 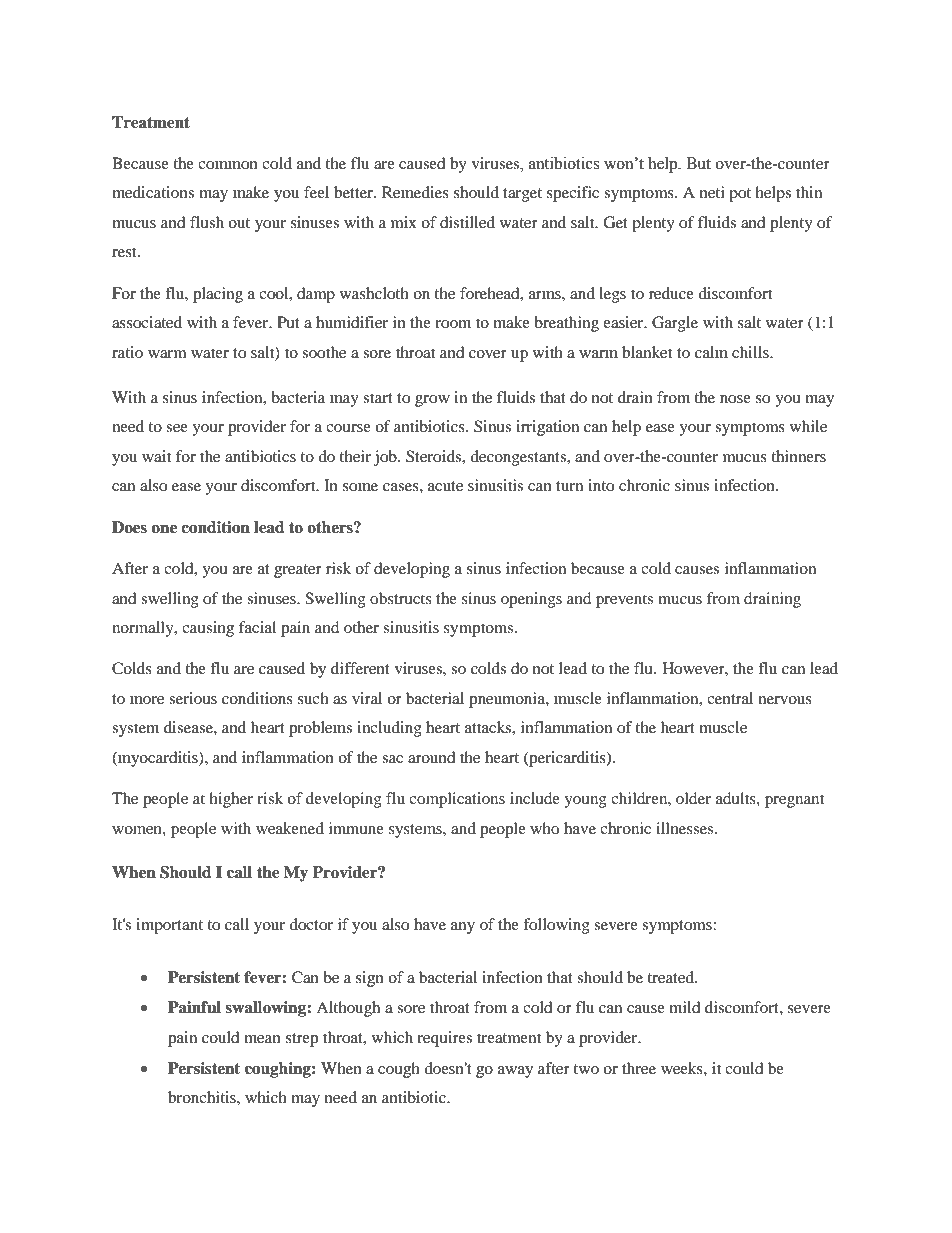 I want to click on central, so click(x=730, y=698).
